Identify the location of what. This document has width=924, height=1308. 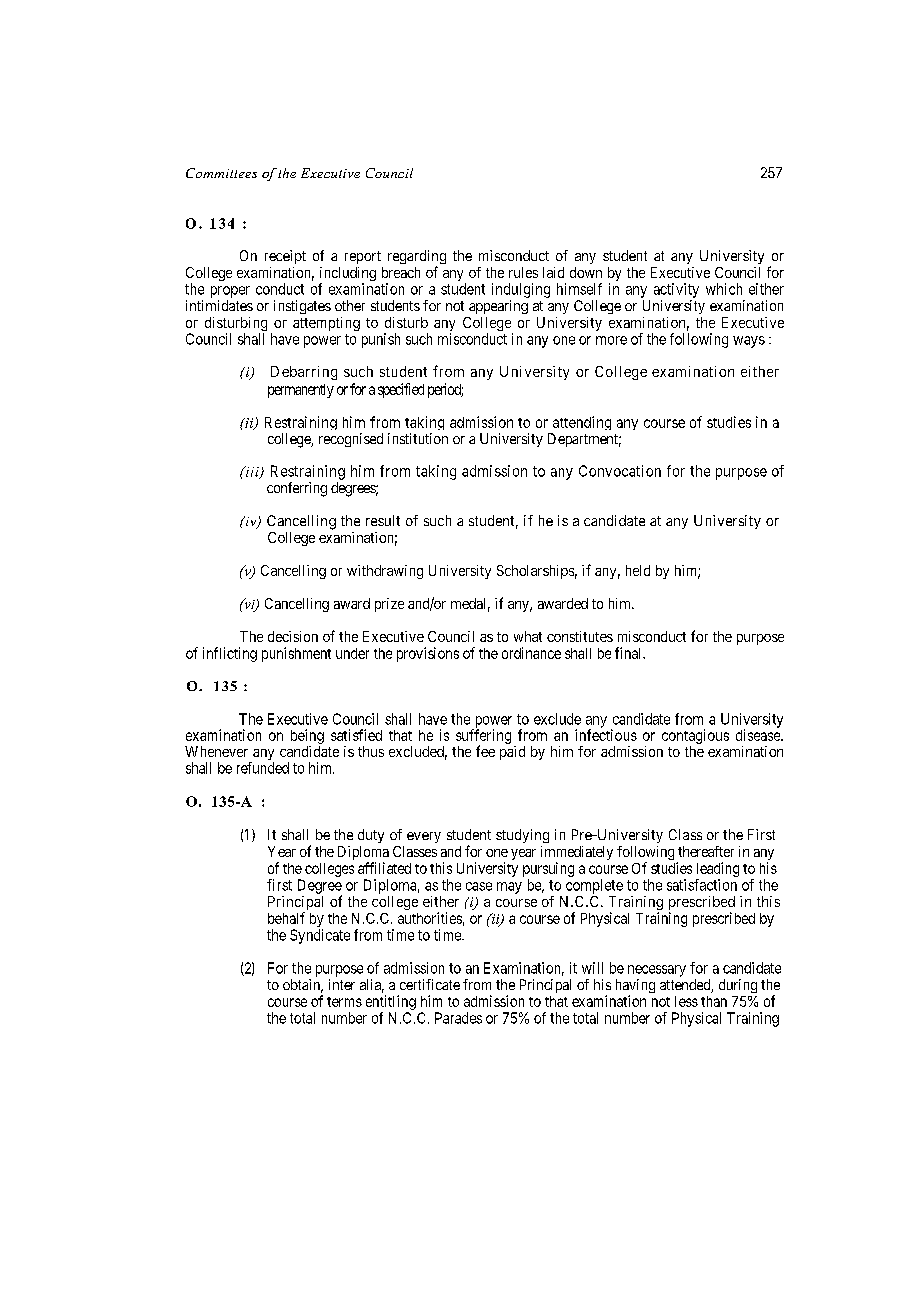
(528, 636).
